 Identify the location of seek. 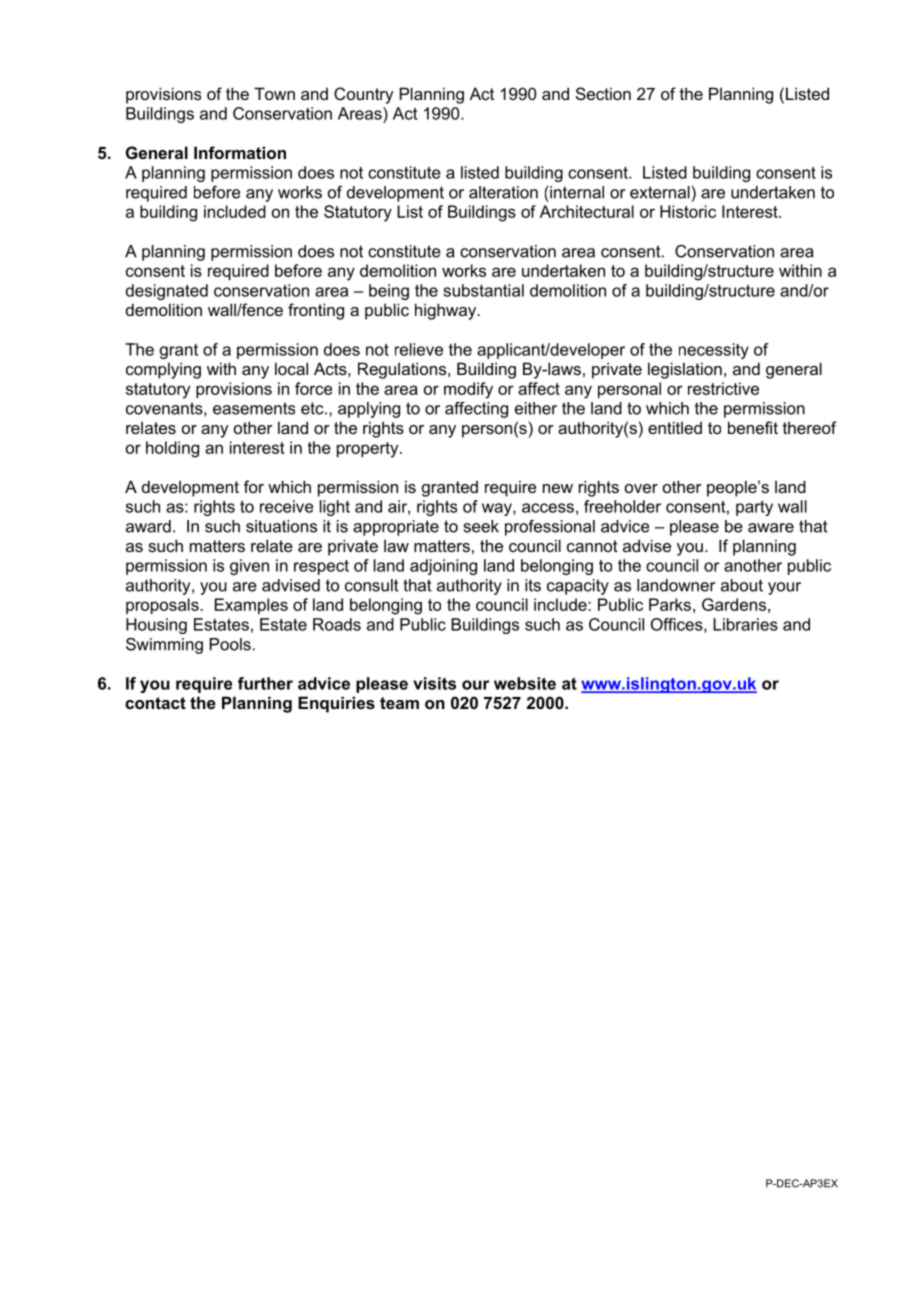
(481, 526).
